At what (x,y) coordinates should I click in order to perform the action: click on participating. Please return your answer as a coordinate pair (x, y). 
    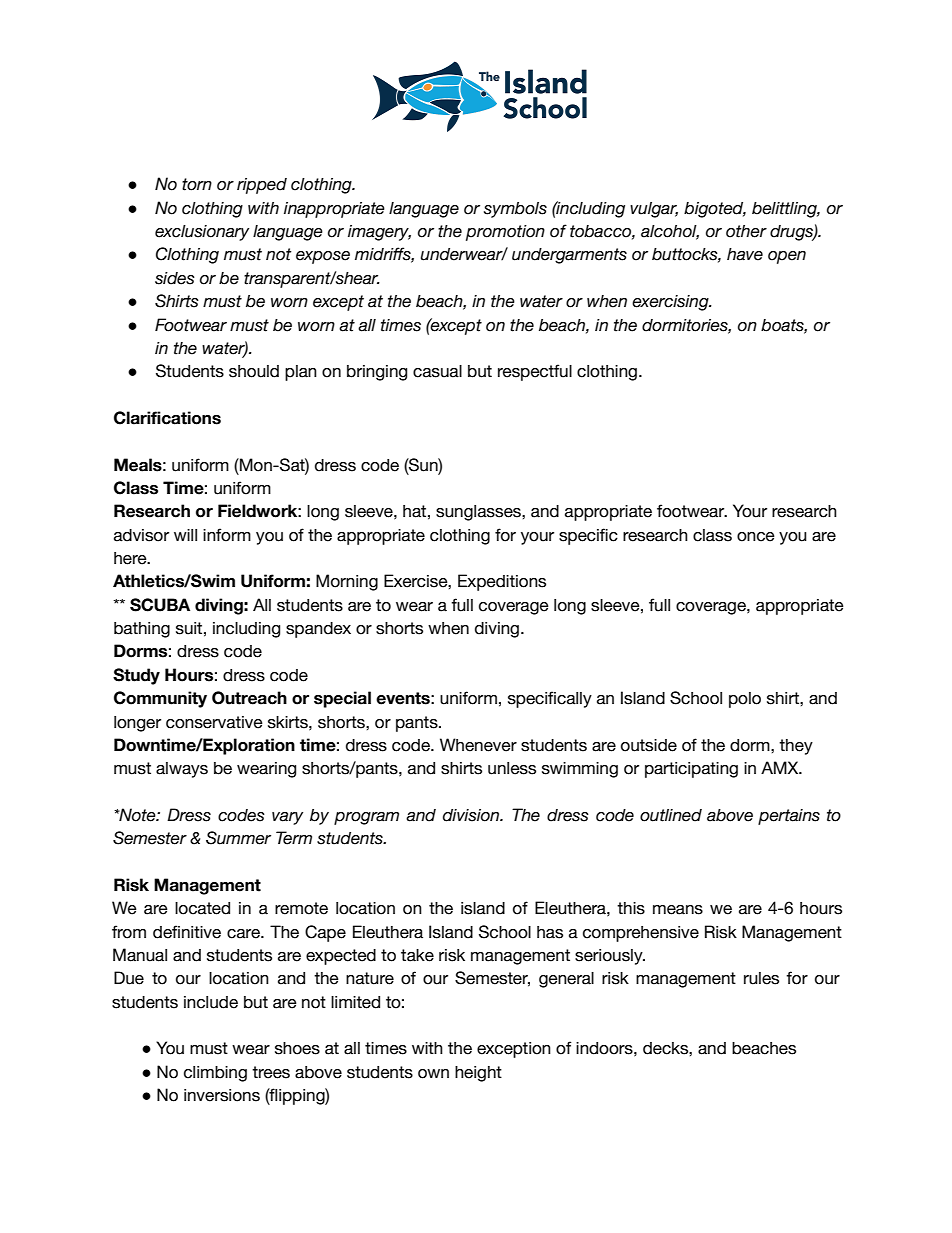
    Looking at the image, I should click on (691, 770).
